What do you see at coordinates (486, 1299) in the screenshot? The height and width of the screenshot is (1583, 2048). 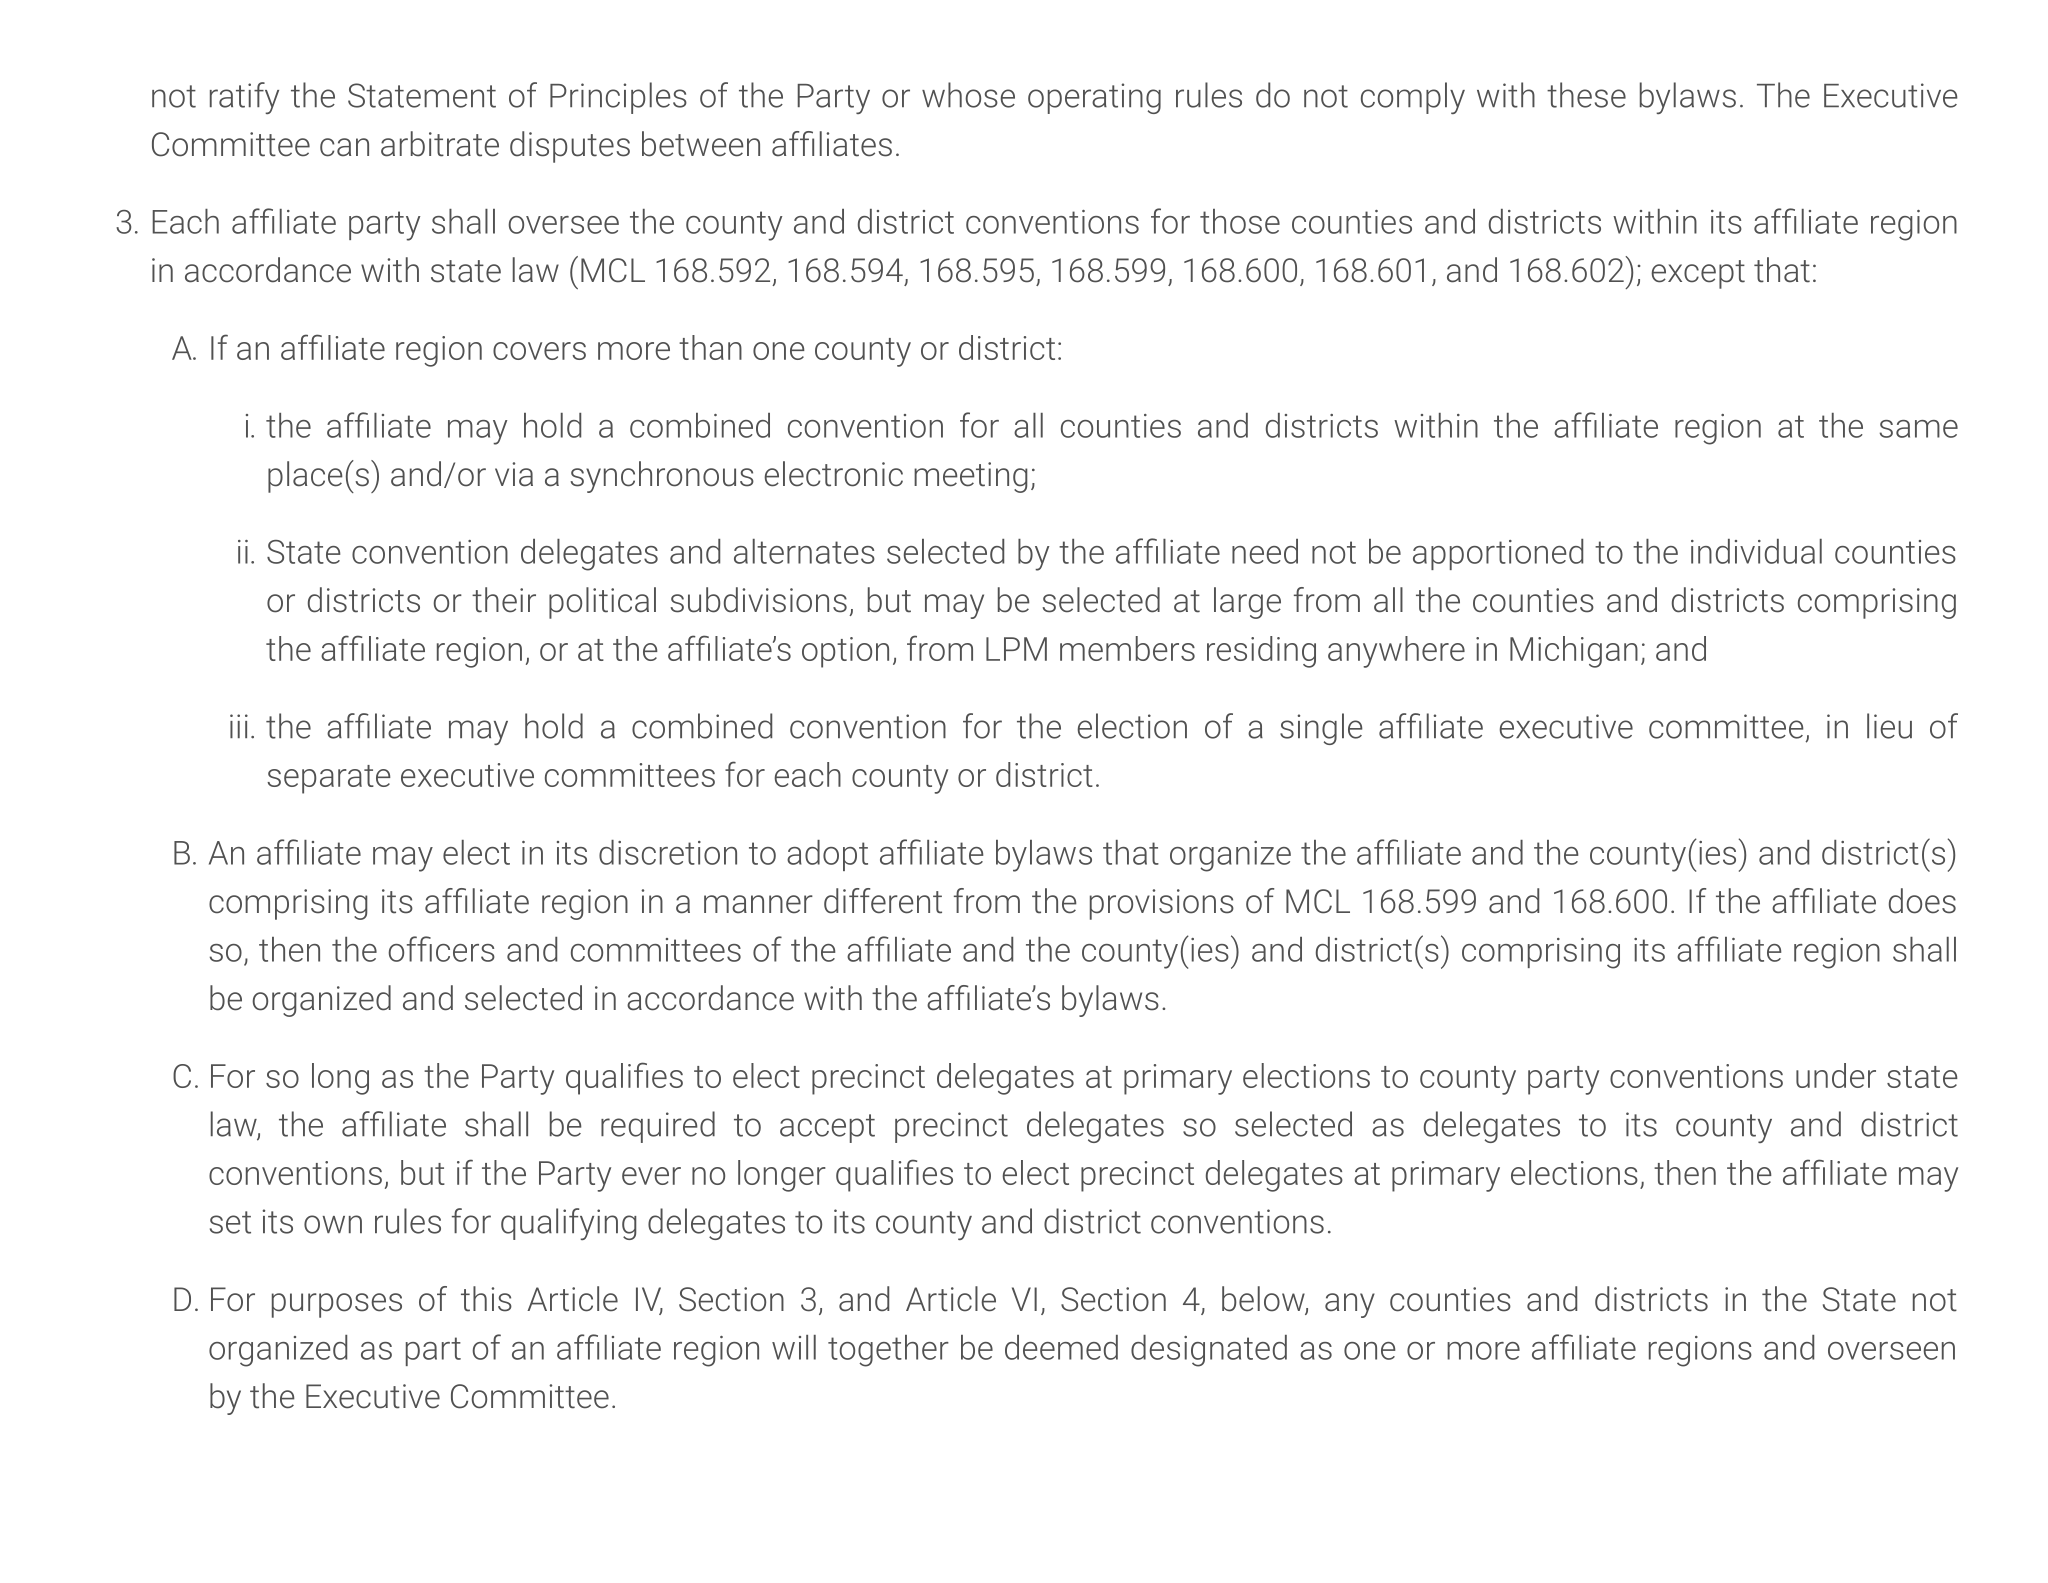 I see `this` at bounding box center [486, 1299].
